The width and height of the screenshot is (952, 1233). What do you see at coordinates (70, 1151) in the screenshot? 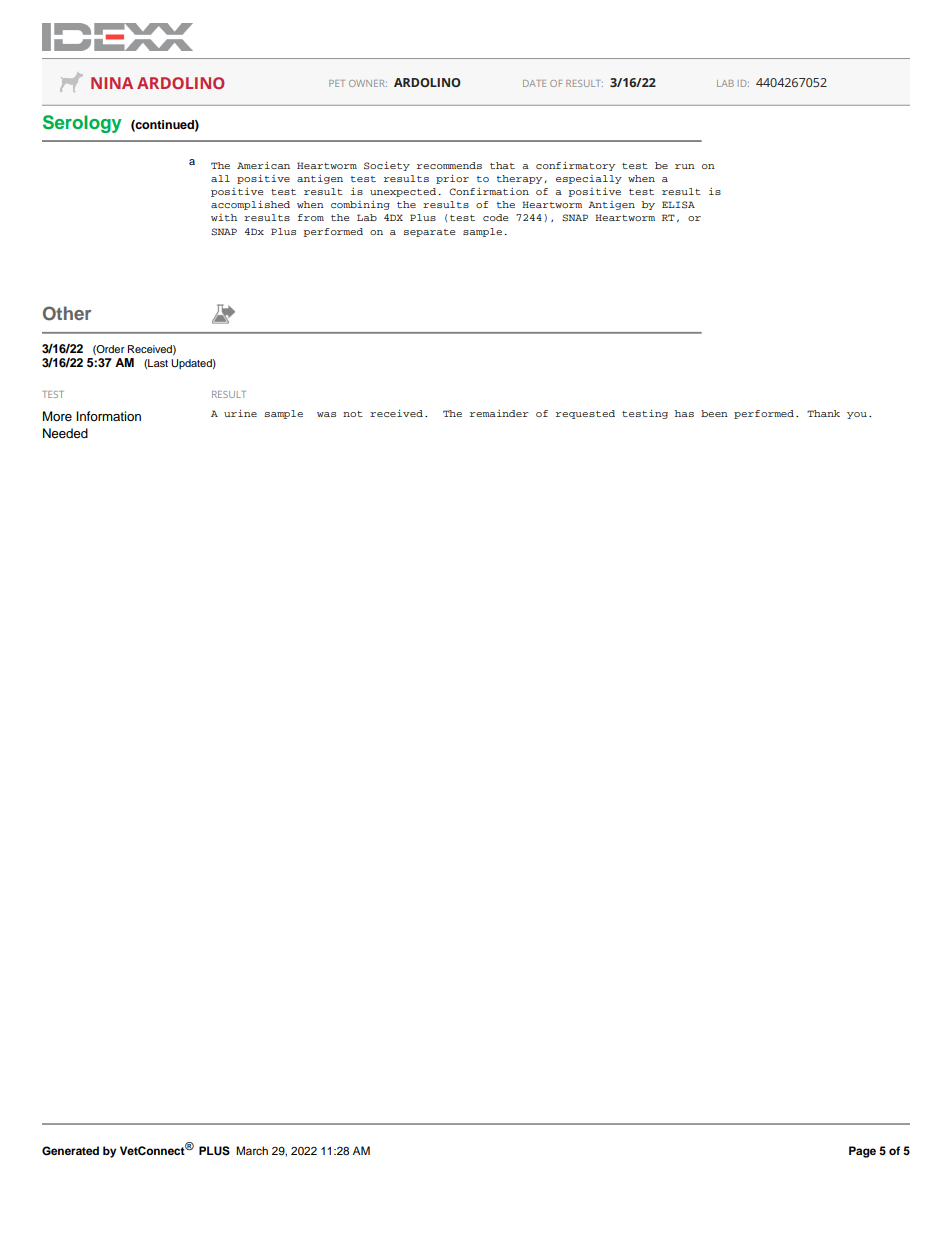
I see `Generated` at bounding box center [70, 1151].
